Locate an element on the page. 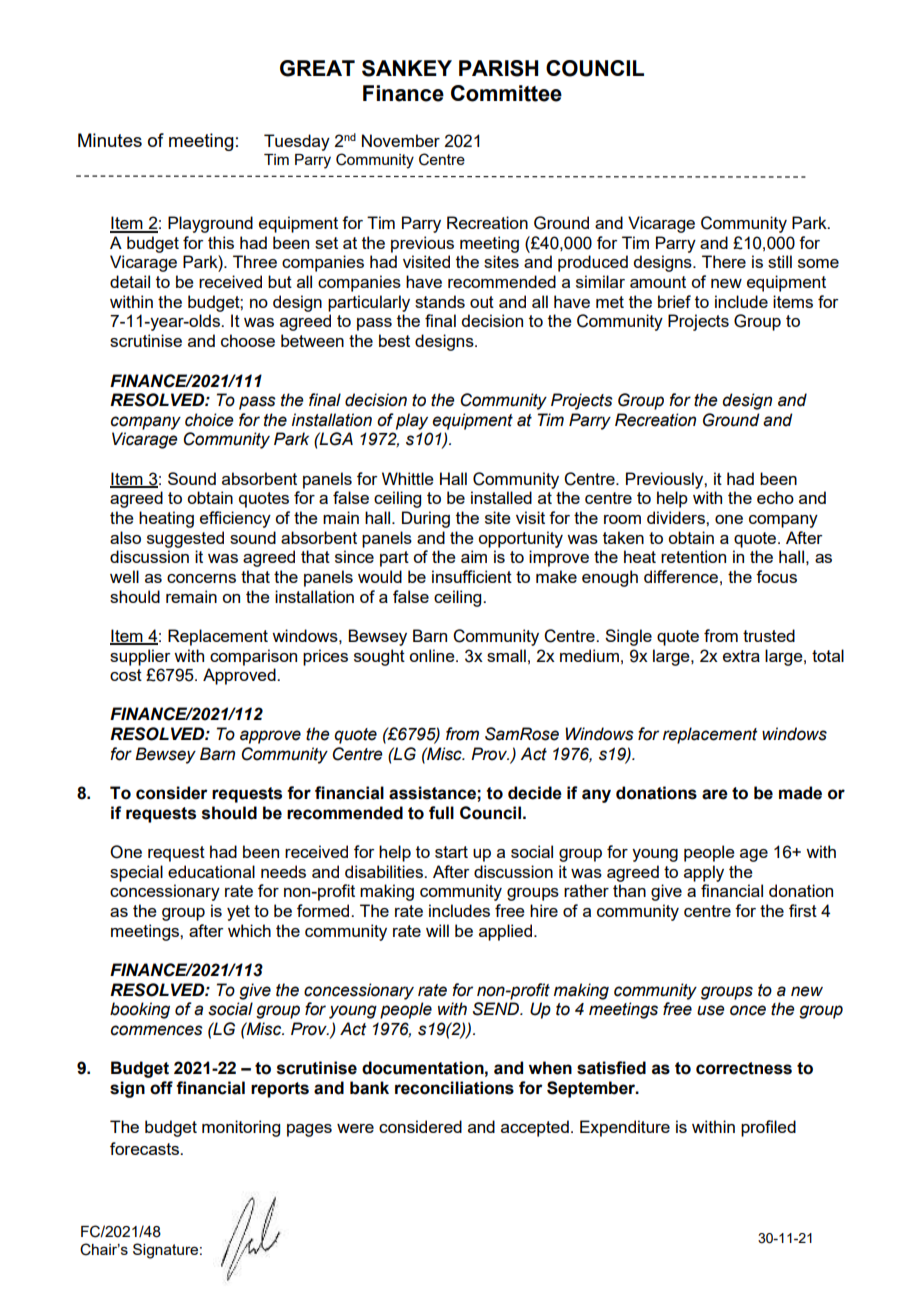  apply is located at coordinates (704, 873).
